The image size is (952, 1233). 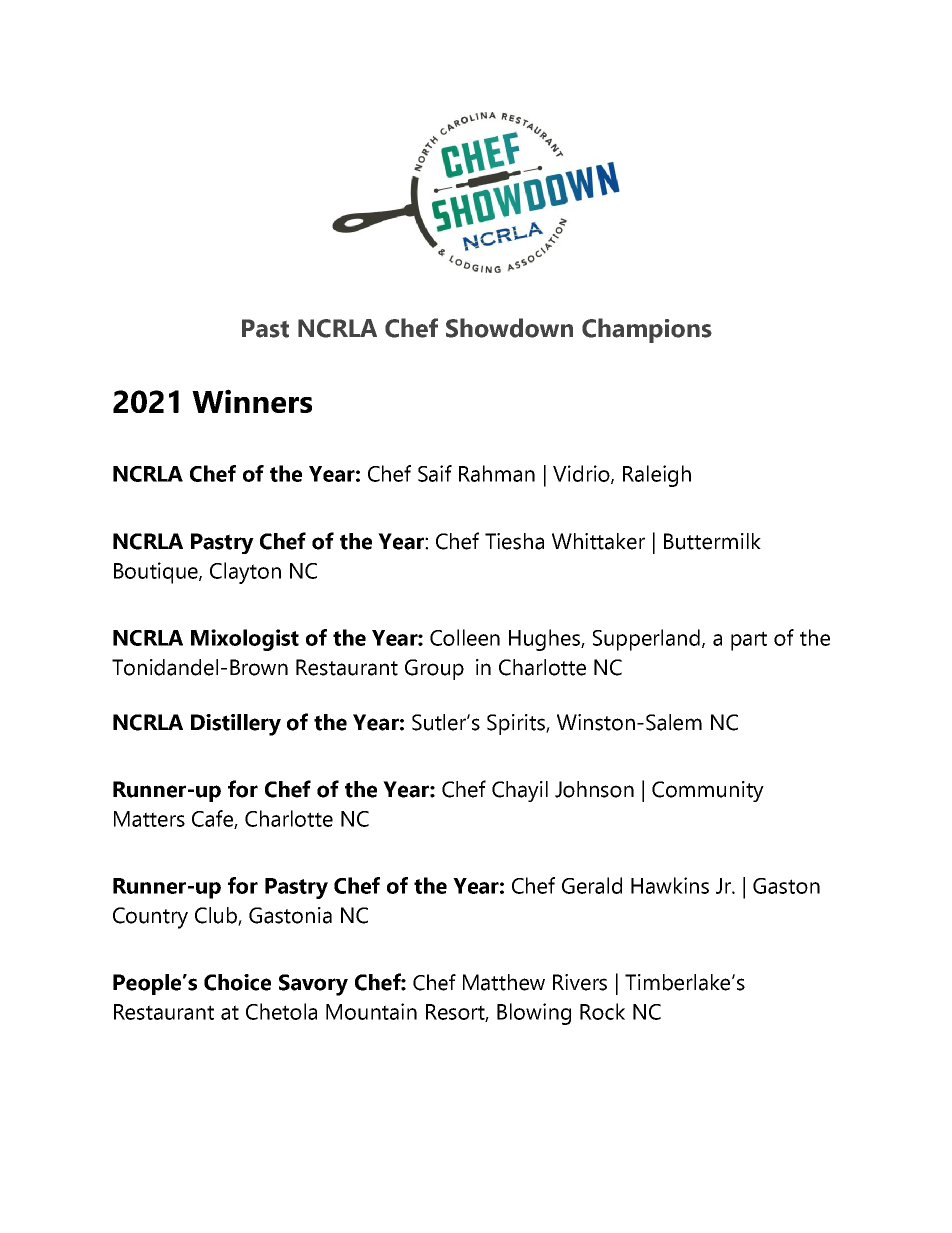 What do you see at coordinates (657, 476) in the screenshot?
I see `Raleigh` at bounding box center [657, 476].
